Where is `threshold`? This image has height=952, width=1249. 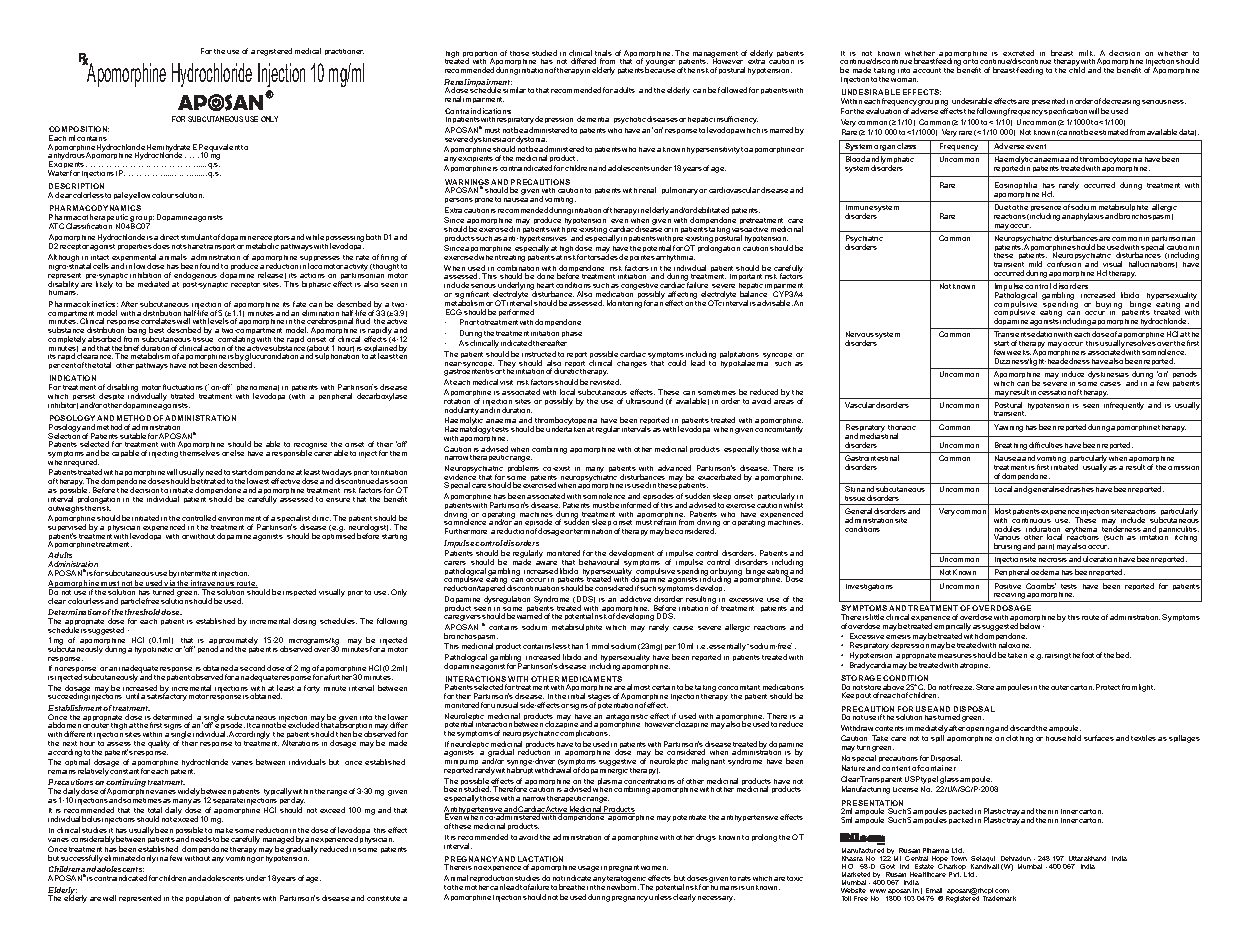 threshold is located at coordinates (143, 612).
